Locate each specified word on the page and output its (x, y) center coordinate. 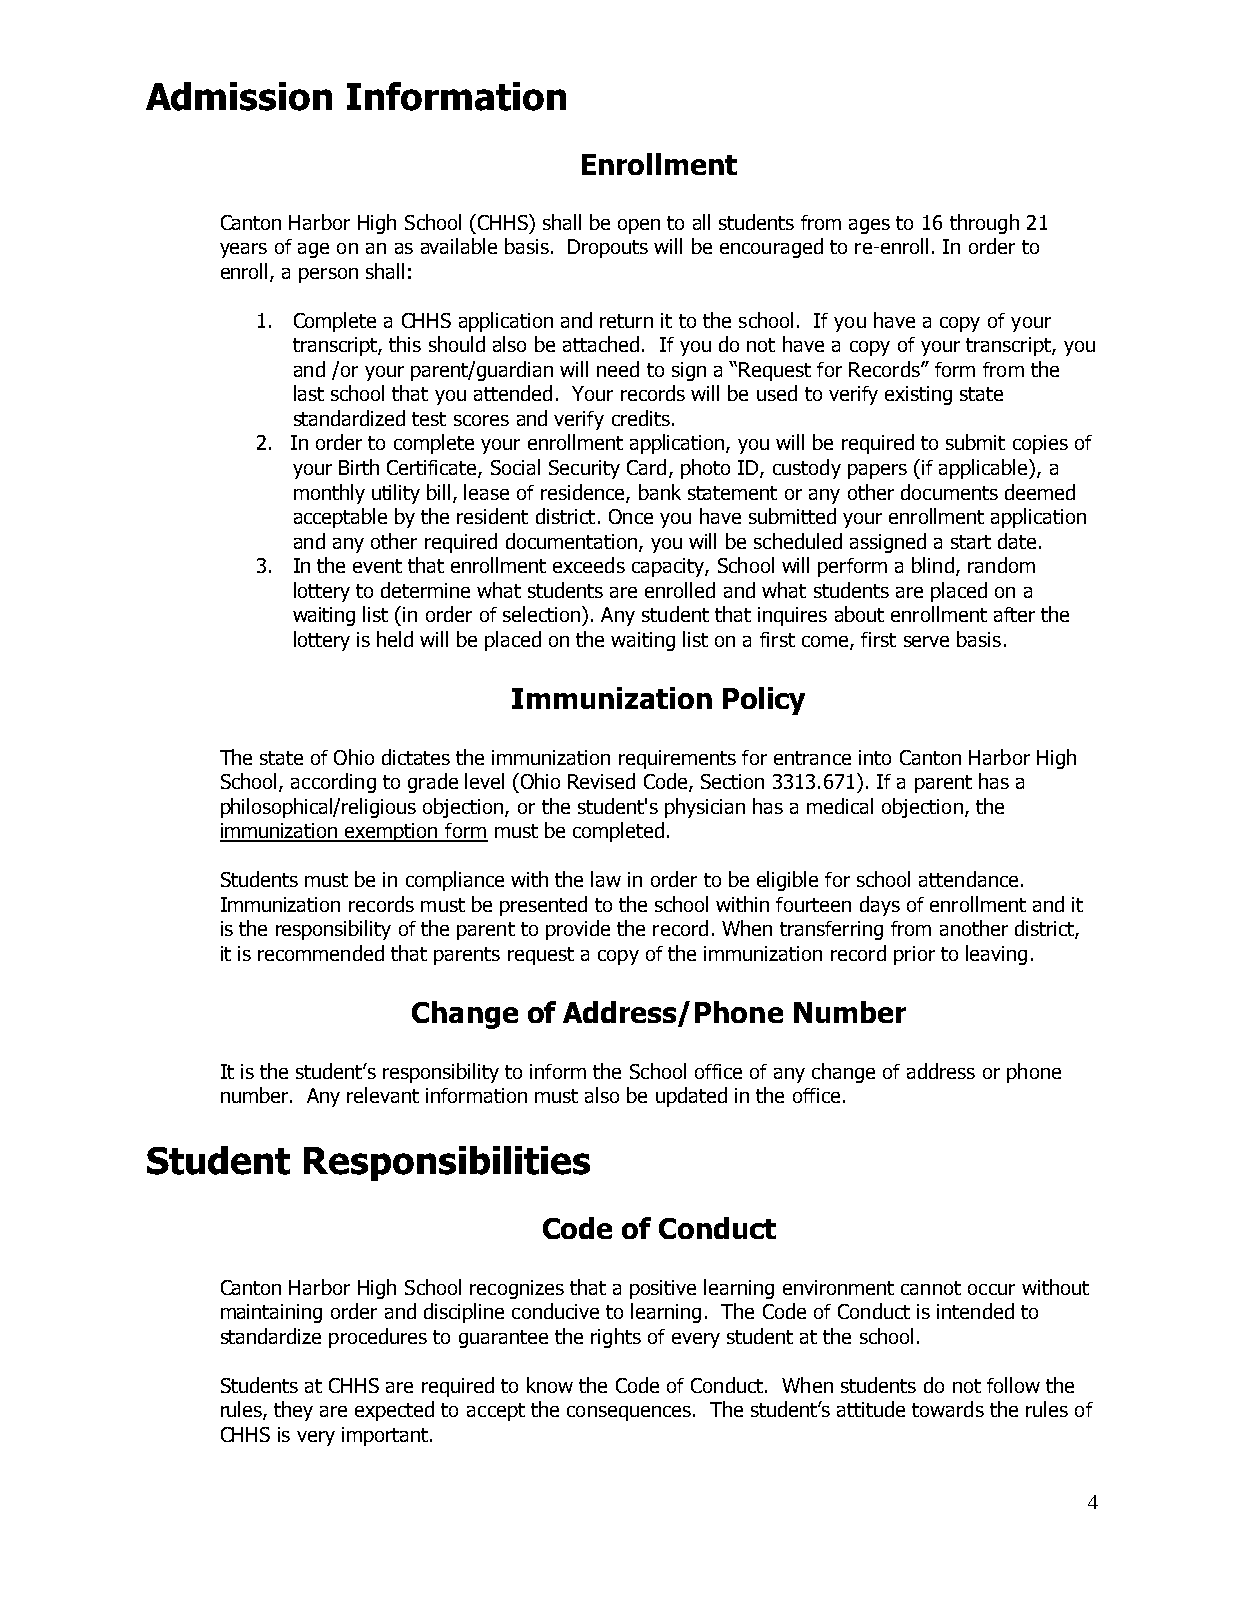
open (639, 226)
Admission (239, 96)
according (333, 783)
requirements (677, 759)
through (984, 224)
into (875, 757)
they (293, 1411)
